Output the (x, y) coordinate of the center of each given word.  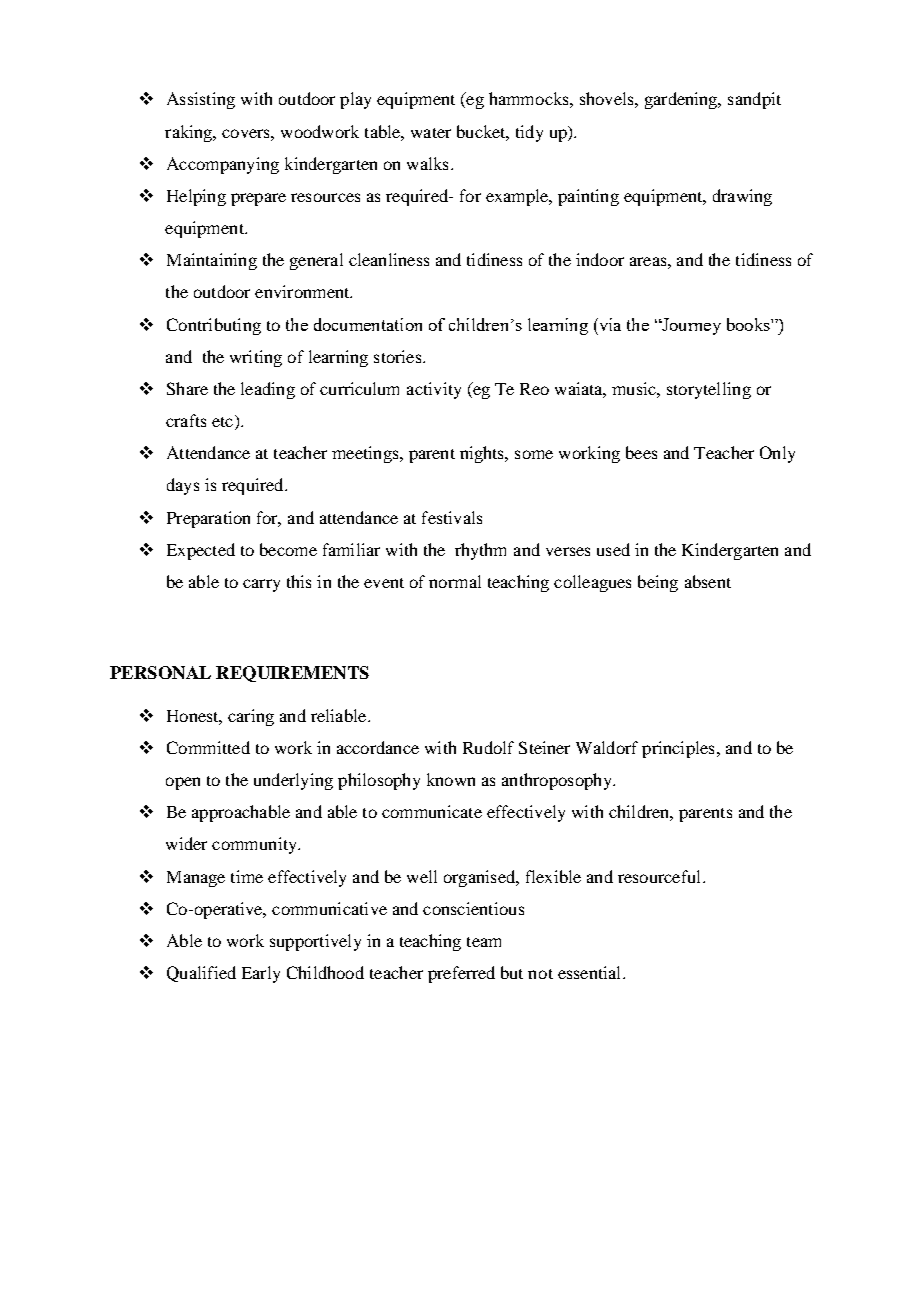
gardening (682, 100)
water (431, 133)
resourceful (661, 876)
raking (190, 133)
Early (261, 974)
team (484, 942)
